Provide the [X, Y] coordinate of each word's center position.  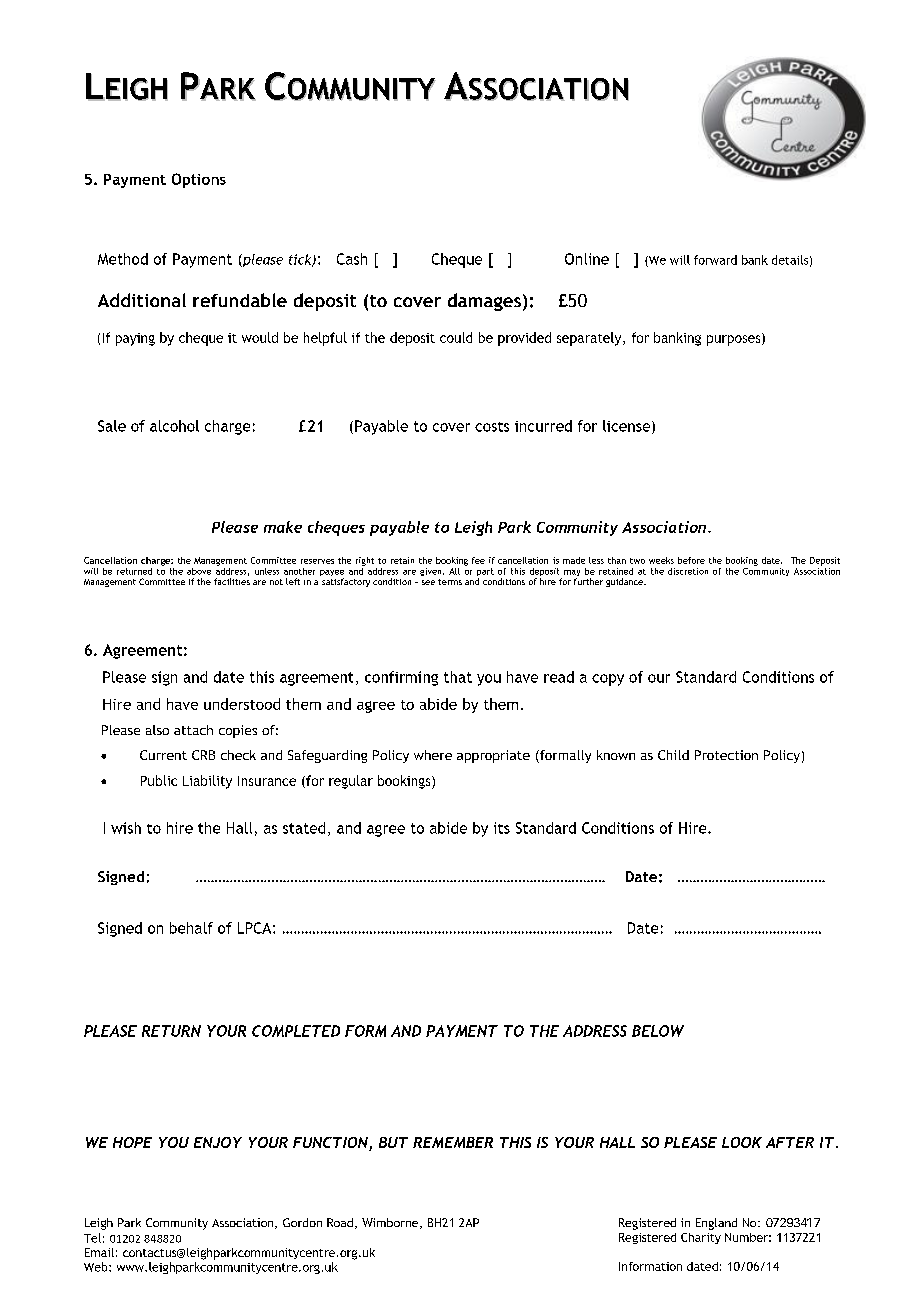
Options [199, 180]
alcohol [174, 426]
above [199, 571]
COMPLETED [296, 1031]
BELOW [658, 1031]
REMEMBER [453, 1142]
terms [450, 582]
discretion [688, 571]
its [502, 828]
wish [126, 828]
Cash [352, 259]
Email [99, 1252]
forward [715, 260]
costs [492, 427]
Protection [726, 755]
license [628, 427]
